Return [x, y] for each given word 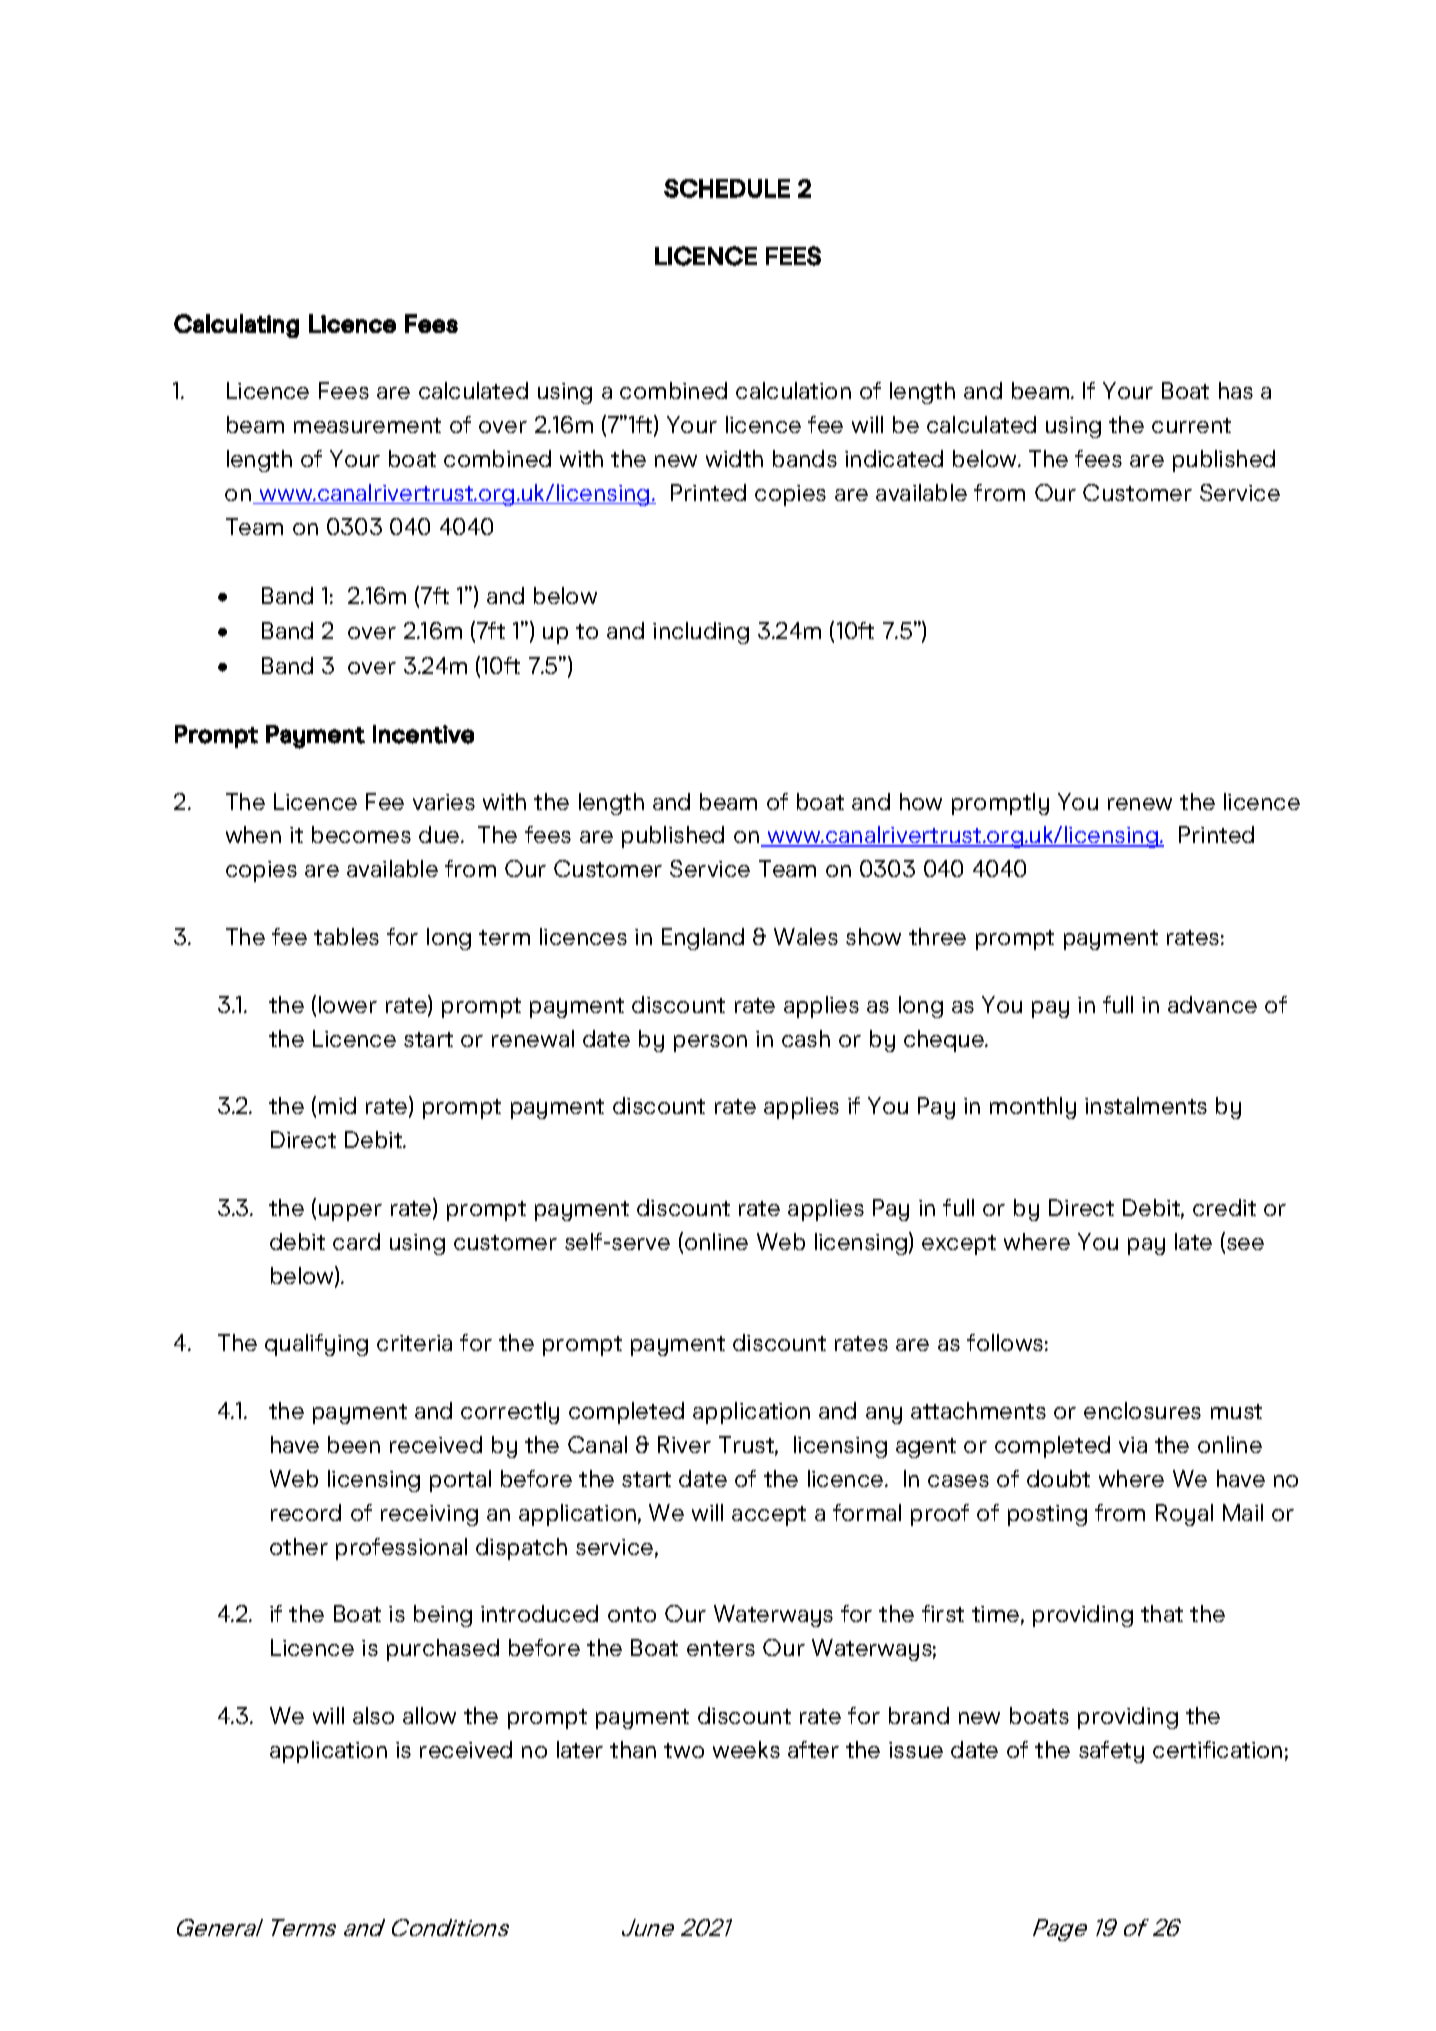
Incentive [423, 734]
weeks [746, 1749]
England [703, 939]
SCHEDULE [727, 188]
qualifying [316, 1345]
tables [346, 936]
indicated [894, 458]
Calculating [236, 326]
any [884, 1415]
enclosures [1142, 1410]
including [701, 633]
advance [1212, 1004]
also [373, 1715]
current [1191, 425]
